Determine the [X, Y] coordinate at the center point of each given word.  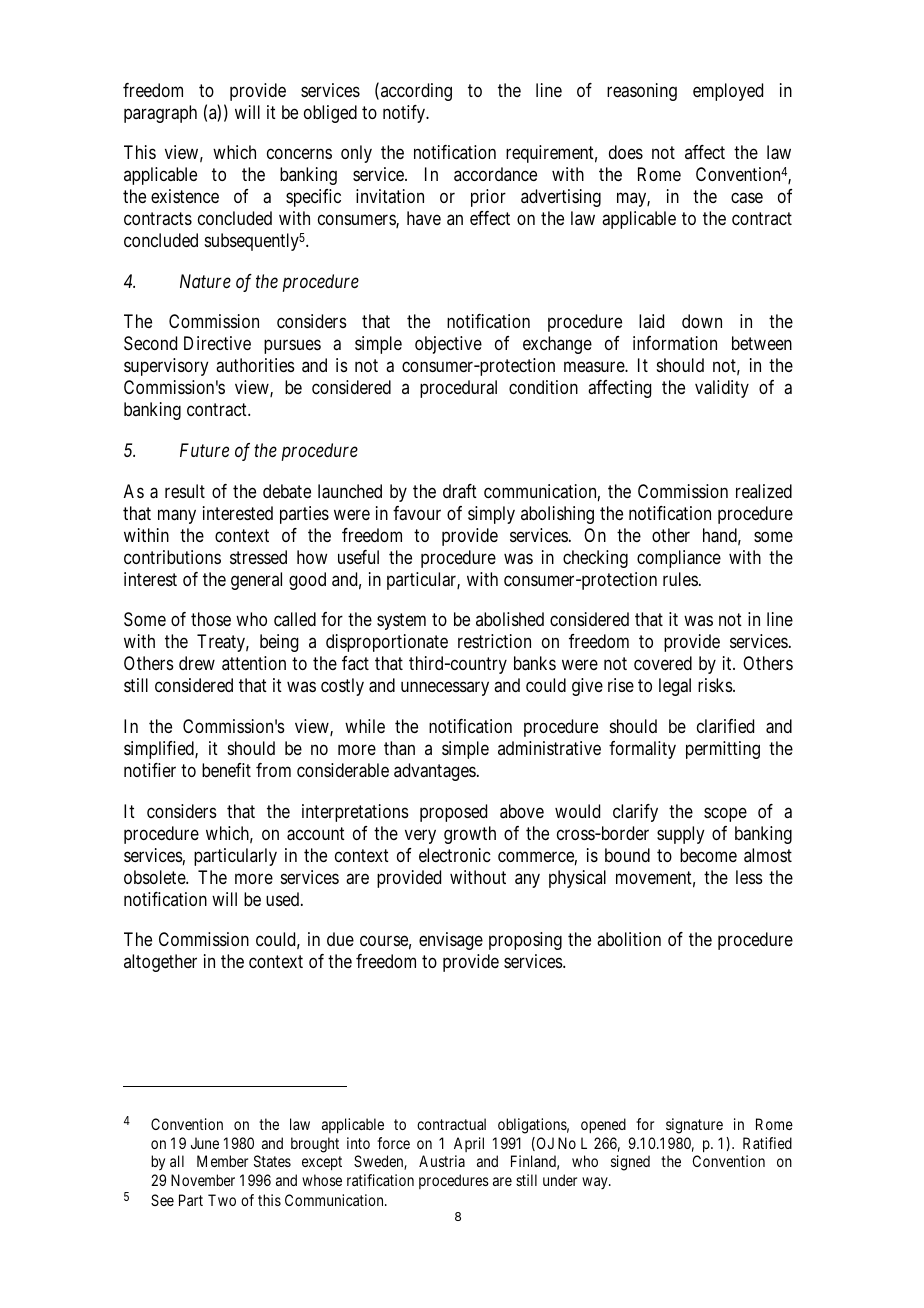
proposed [453, 813]
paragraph [160, 114]
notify [405, 114]
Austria [442, 1161]
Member [222, 1161]
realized [764, 491]
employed [728, 92]
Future [204, 450]
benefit [226, 770]
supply [681, 835]
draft [460, 491]
